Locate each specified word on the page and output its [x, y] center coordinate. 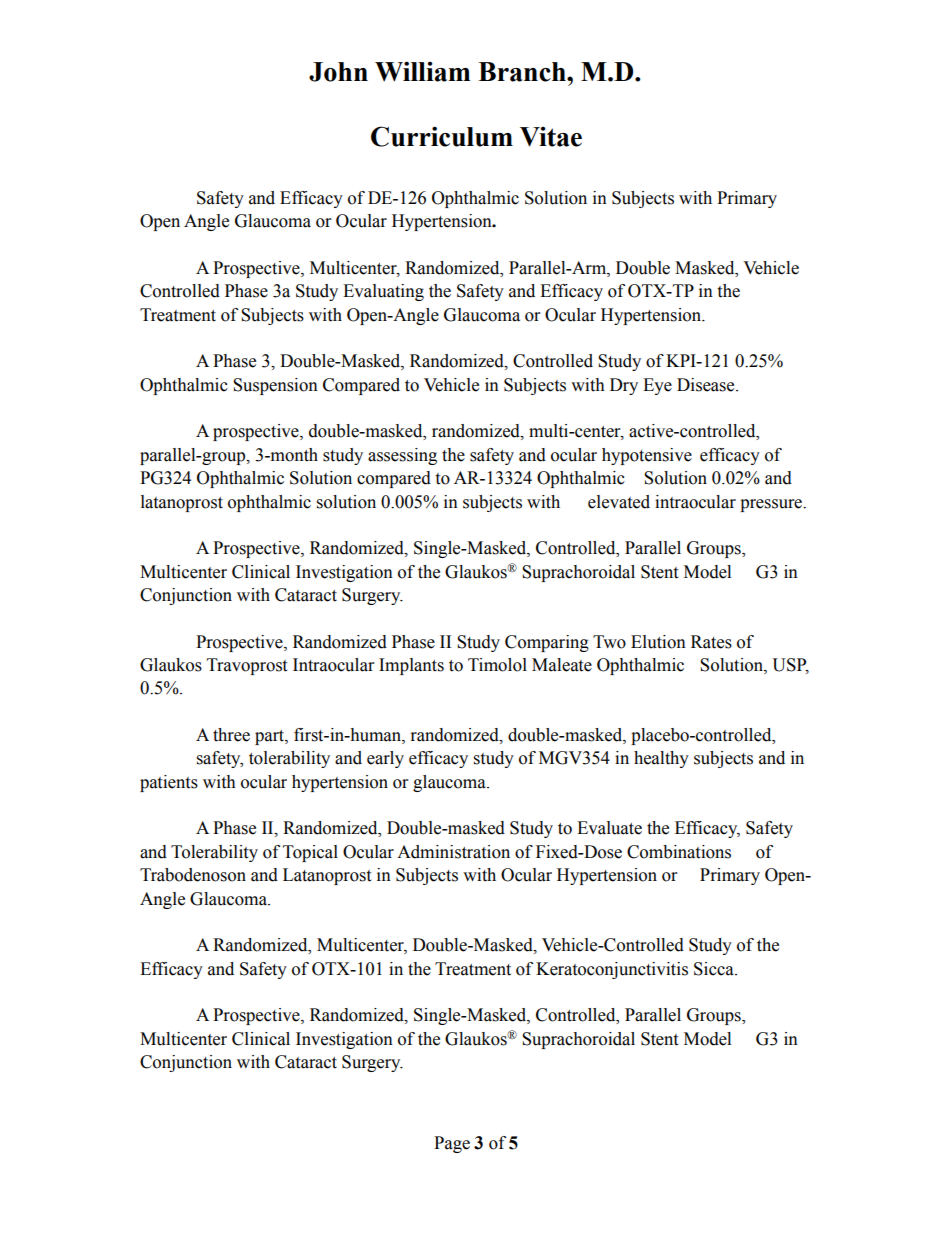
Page [452, 1144]
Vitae [551, 137]
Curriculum [442, 136]
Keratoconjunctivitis [612, 970]
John [338, 72]
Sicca [715, 969]
